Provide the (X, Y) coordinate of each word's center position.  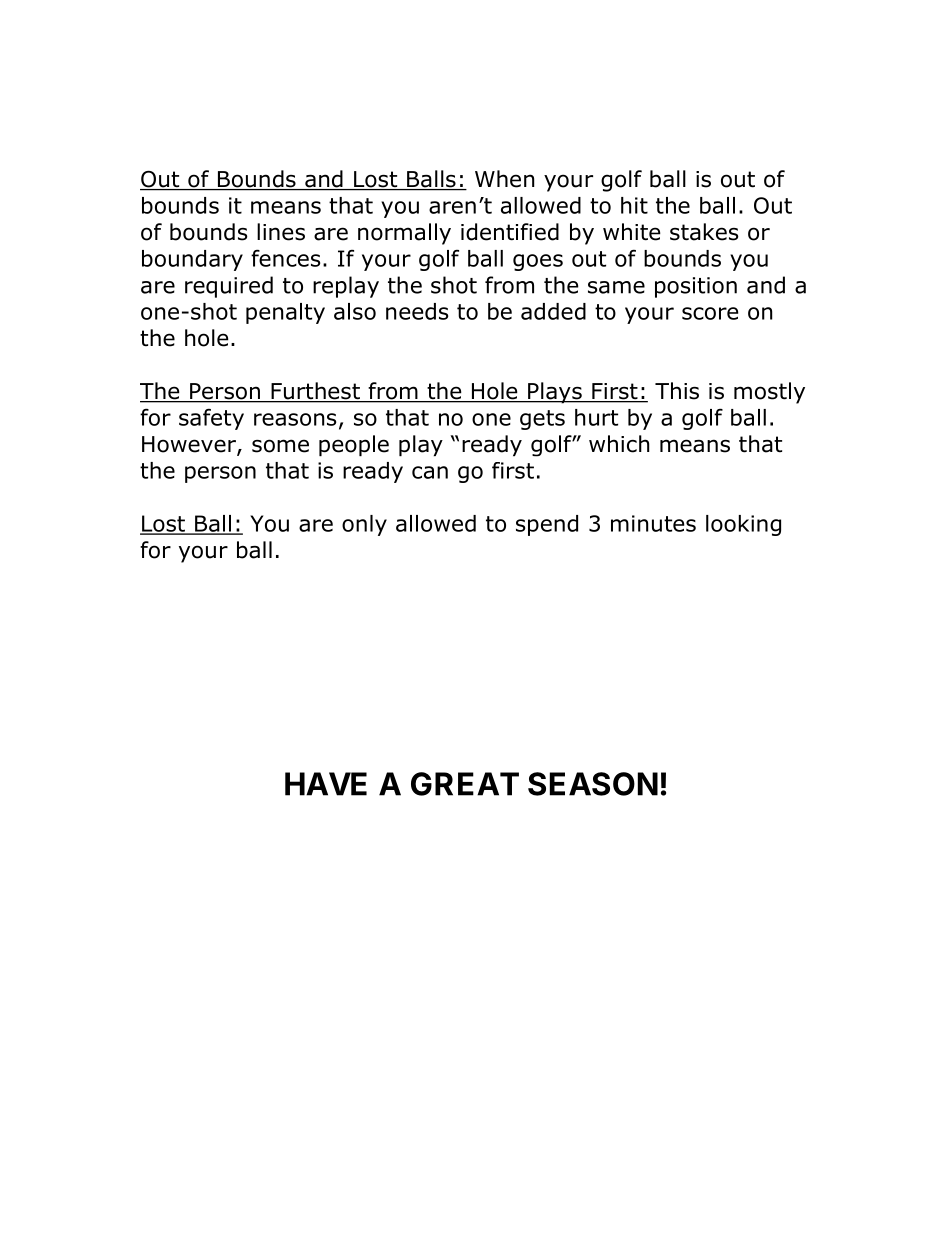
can (430, 472)
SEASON (593, 784)
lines (281, 232)
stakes (704, 232)
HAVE (326, 784)
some (280, 446)
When (504, 179)
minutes (653, 523)
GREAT (465, 784)
